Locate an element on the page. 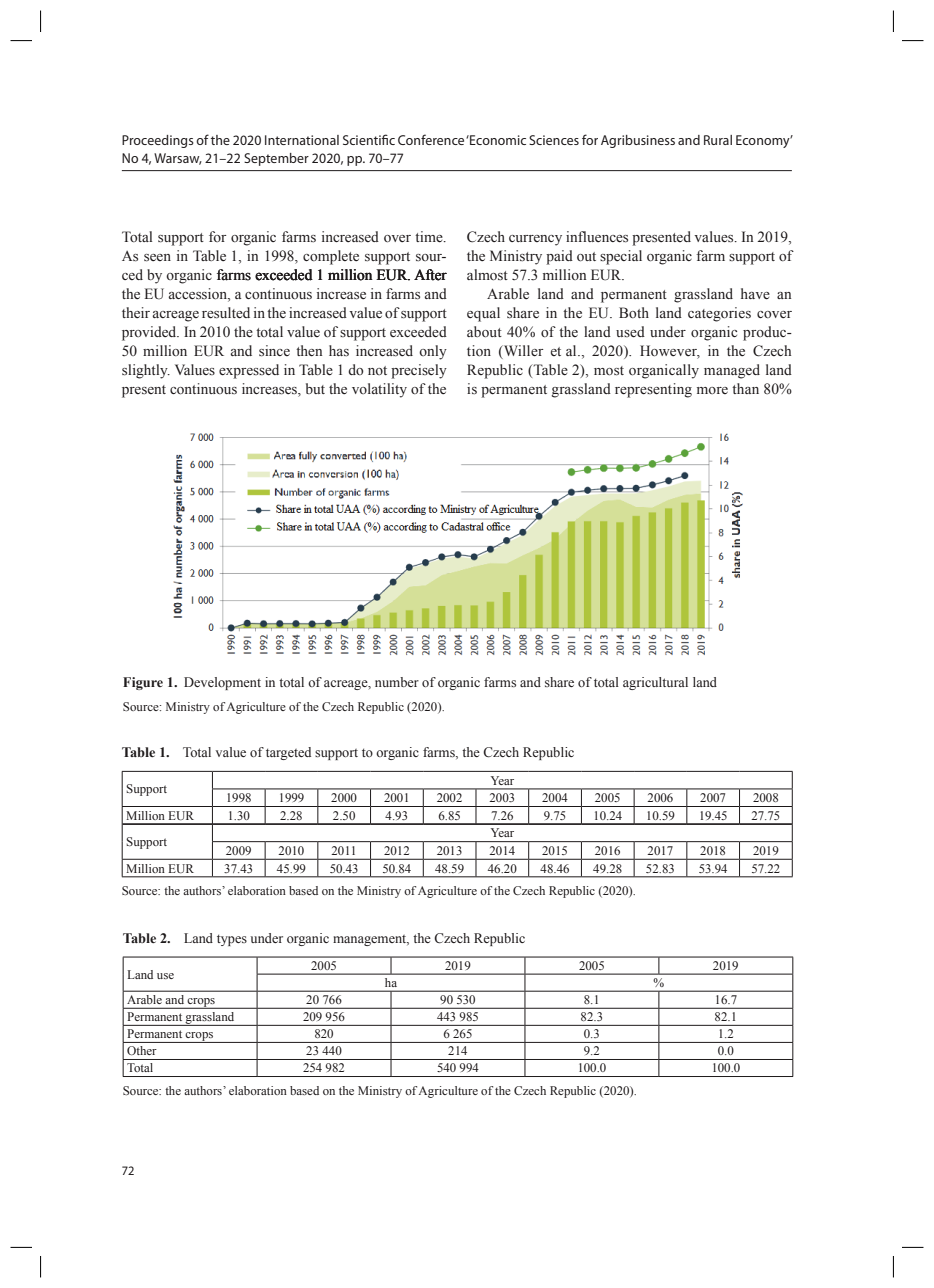 Image resolution: width=934 pixels, height=1288 pixels. among is located at coordinates (262, 1012).
